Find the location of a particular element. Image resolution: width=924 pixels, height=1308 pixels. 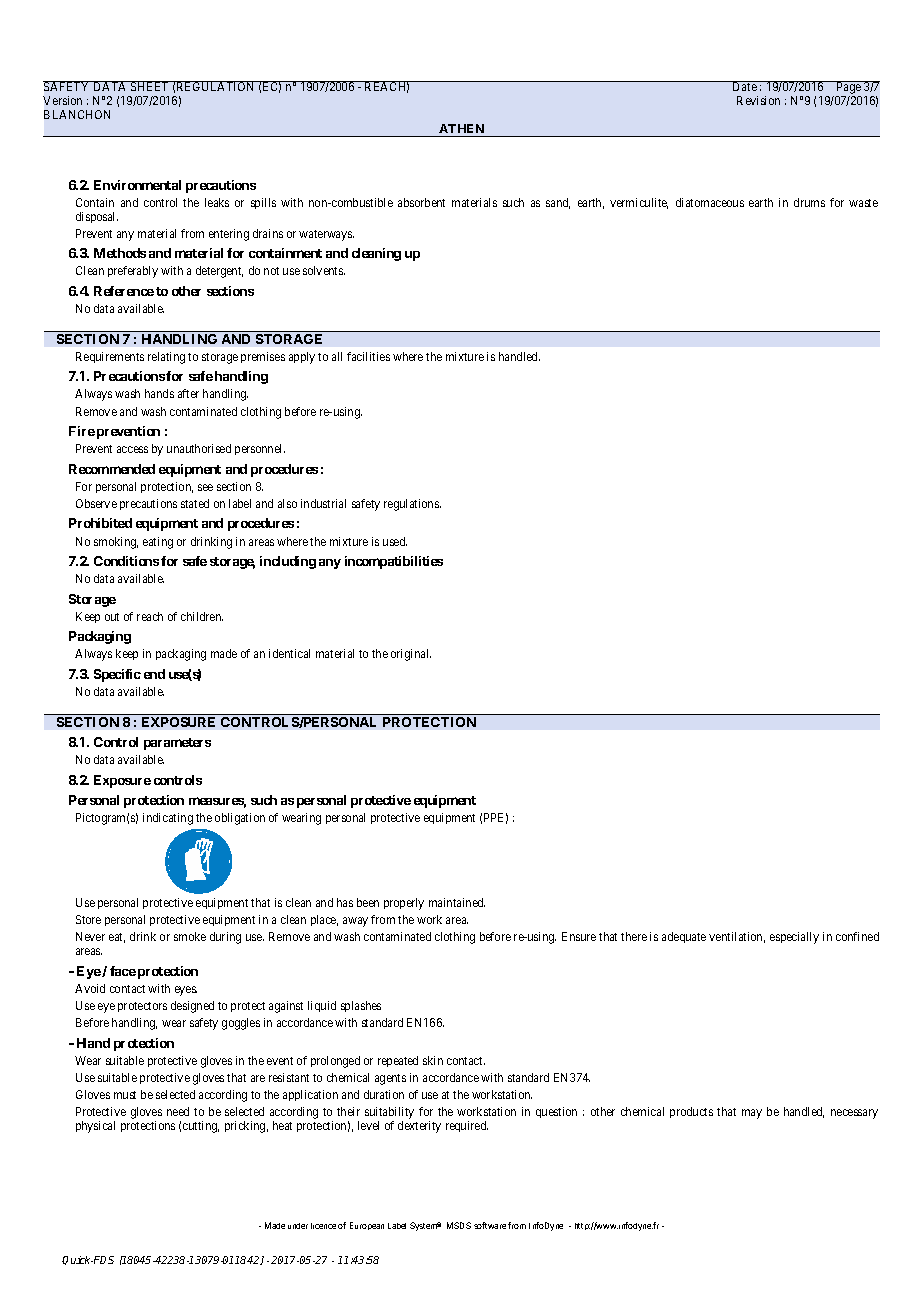

Environmental is located at coordinates (137, 185).
